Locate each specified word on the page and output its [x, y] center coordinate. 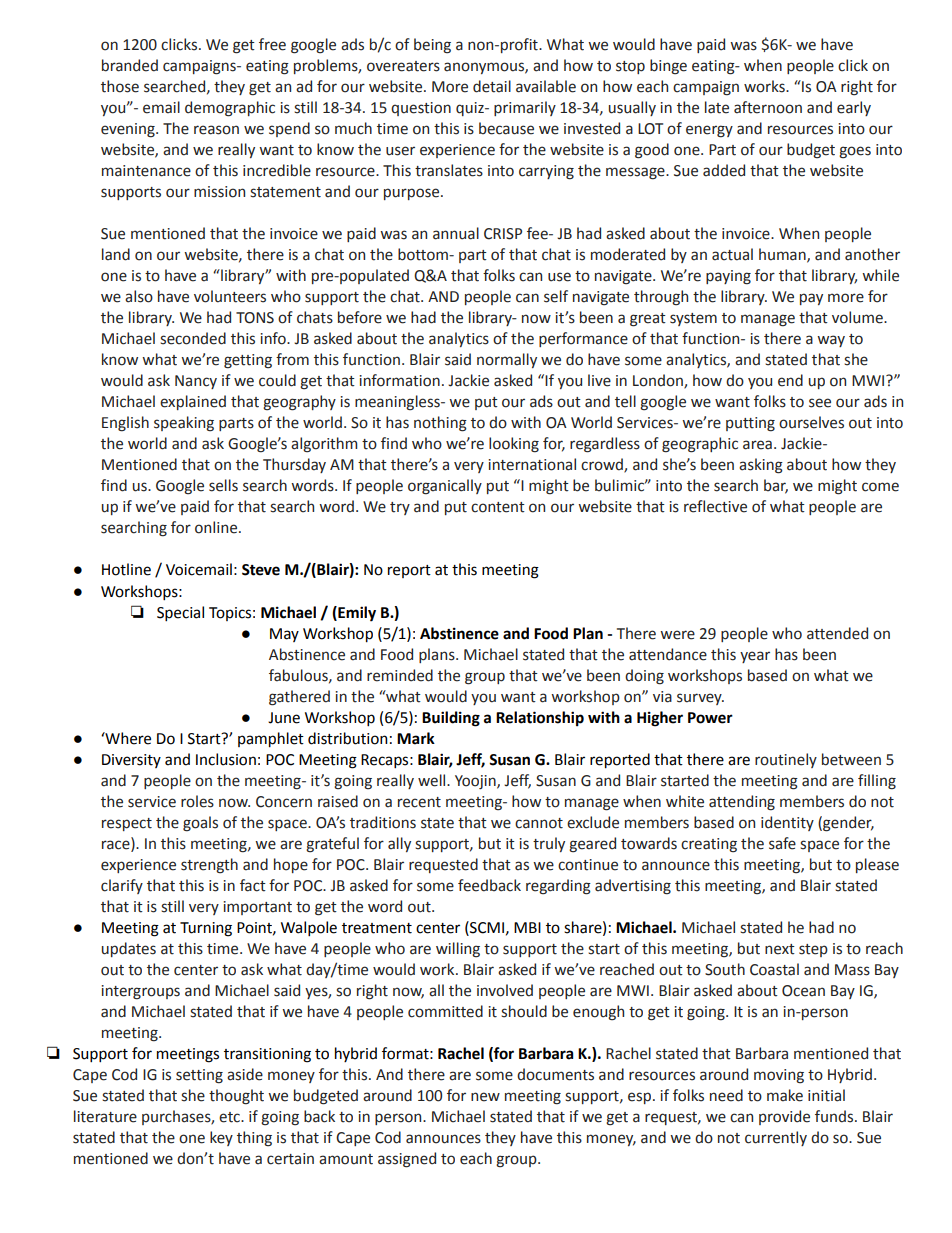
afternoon [768, 107]
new [485, 1097]
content [498, 507]
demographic [230, 109]
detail [492, 86]
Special [180, 613]
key [221, 1138]
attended [837, 633]
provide [784, 1117]
